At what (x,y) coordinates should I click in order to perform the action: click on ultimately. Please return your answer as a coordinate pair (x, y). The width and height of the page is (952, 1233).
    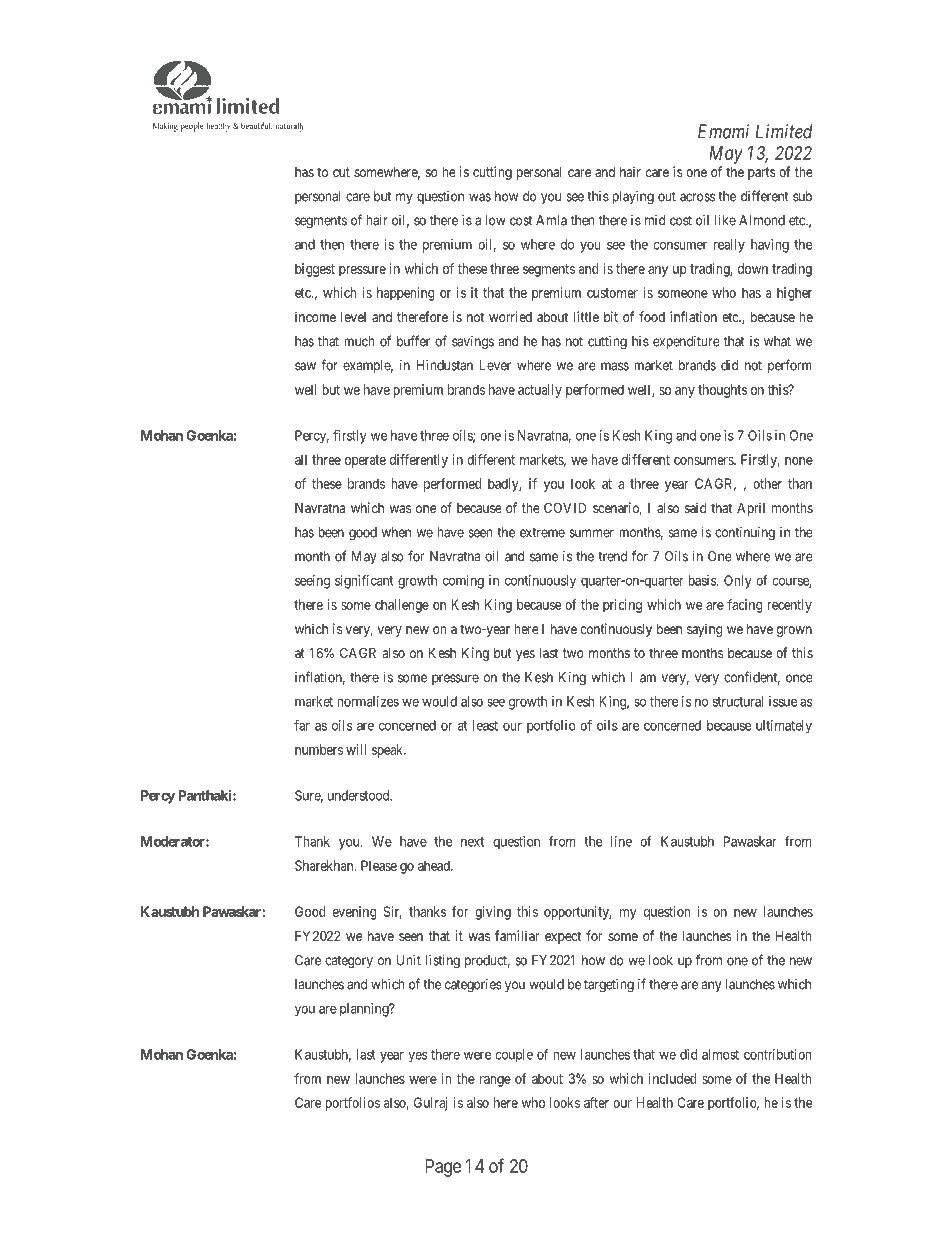
    Looking at the image, I should click on (784, 727).
